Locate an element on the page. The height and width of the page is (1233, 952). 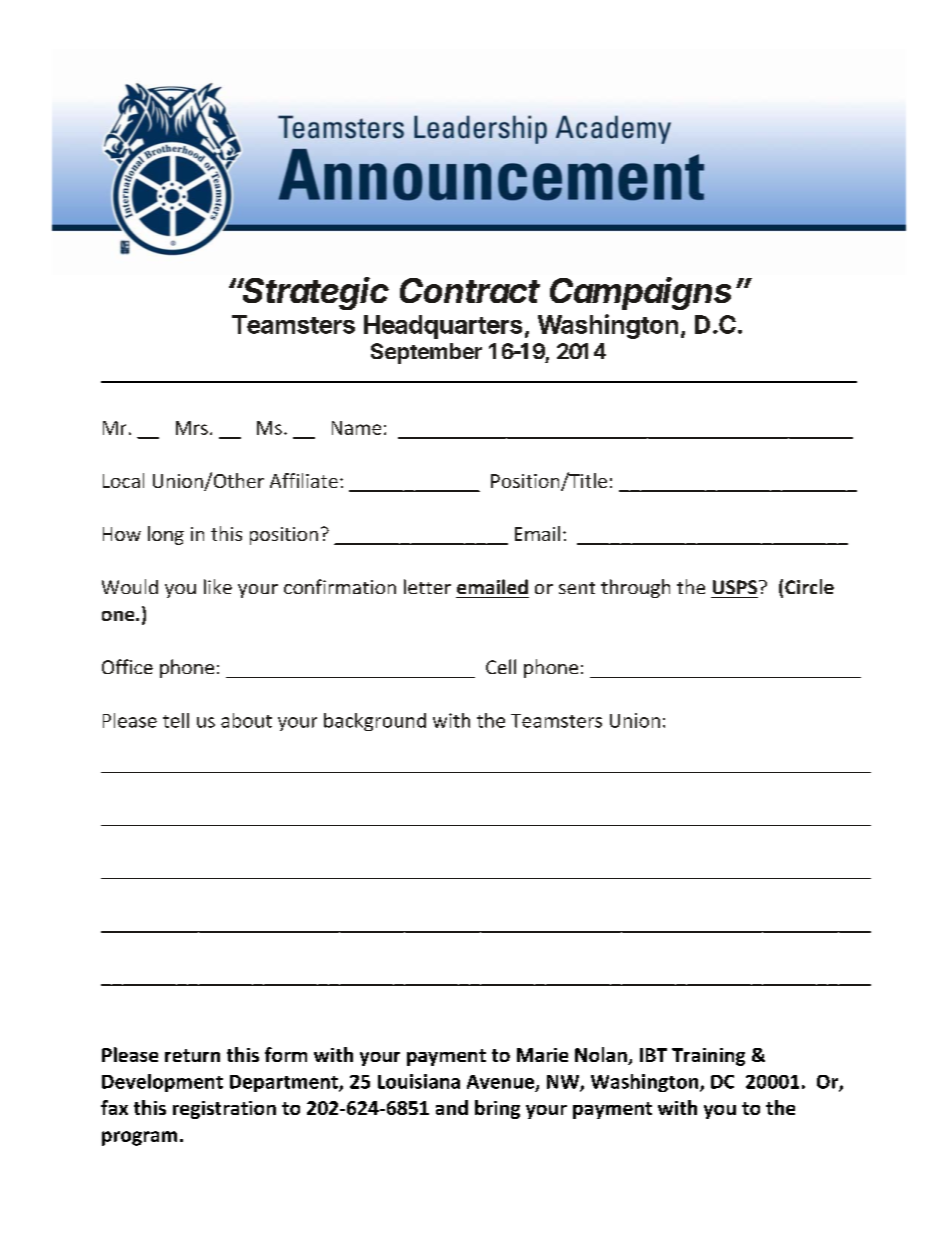
tell is located at coordinates (176, 720).
